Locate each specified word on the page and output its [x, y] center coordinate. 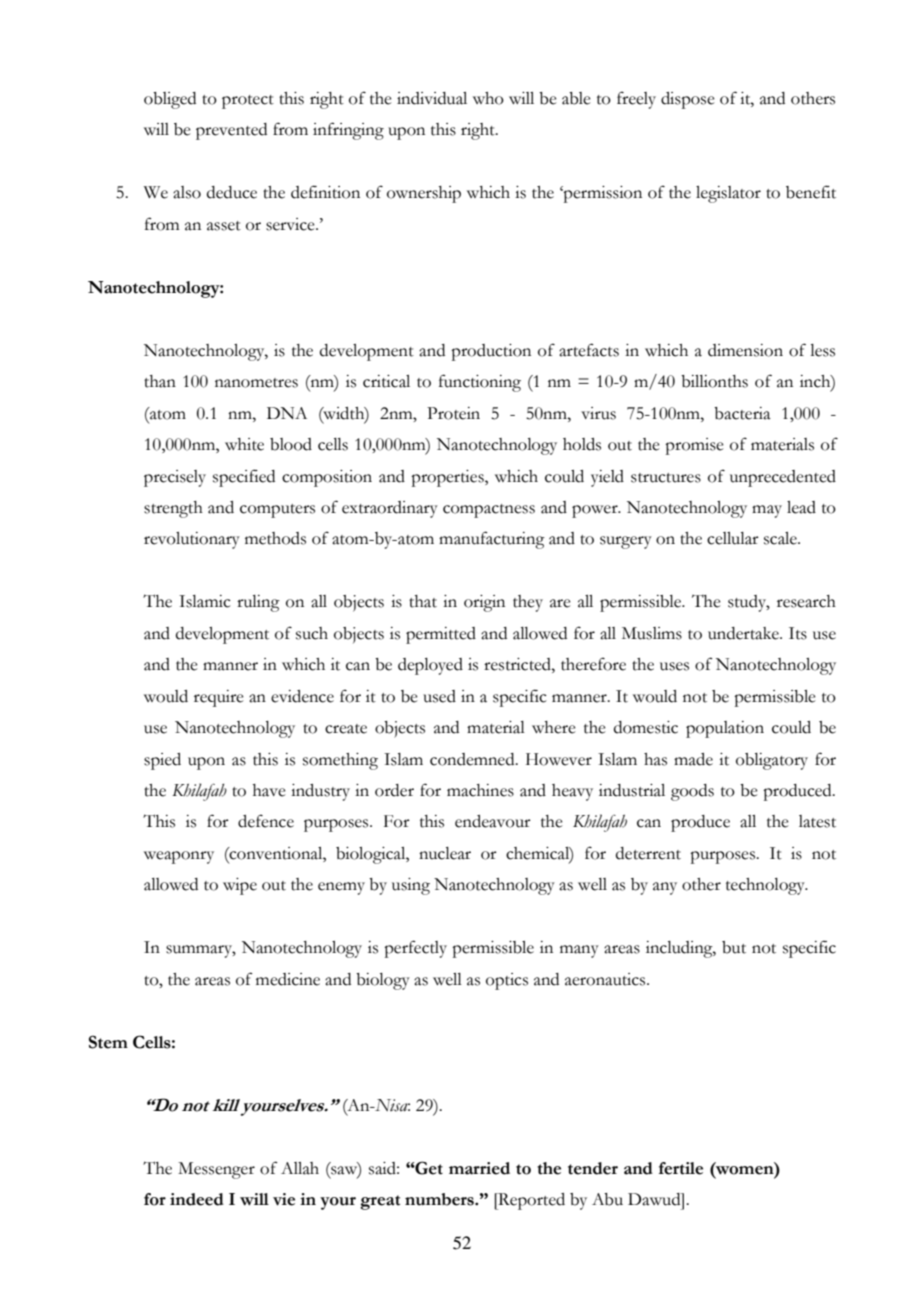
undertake [744, 633]
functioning [480, 383]
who [488, 98]
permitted [441, 635]
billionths [714, 381]
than [160, 381]
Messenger [216, 1170]
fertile [681, 1168]
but [734, 947]
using [411, 886]
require [219, 698]
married [479, 1168]
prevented [231, 131]
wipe [240, 886]
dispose [688, 100]
